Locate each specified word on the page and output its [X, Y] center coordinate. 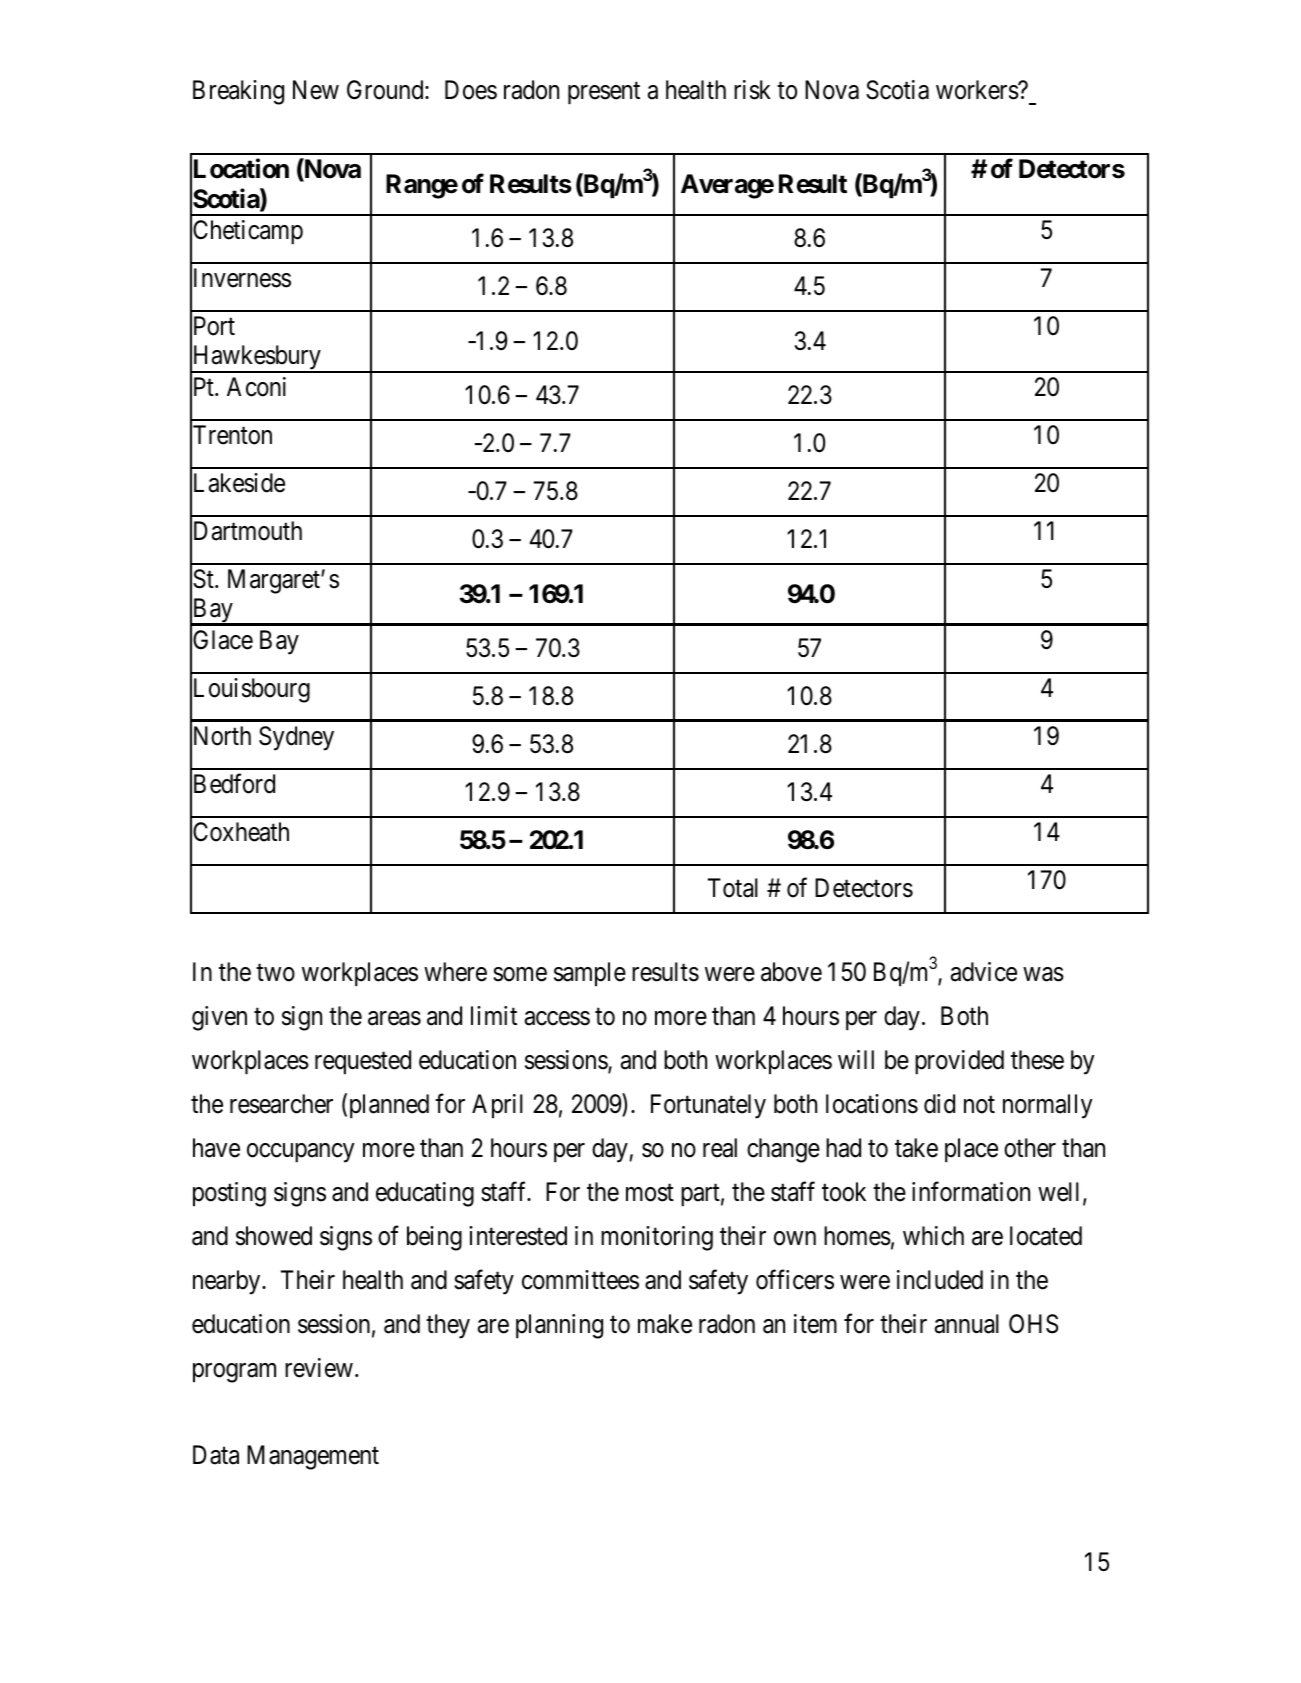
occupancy [301, 1153]
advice [984, 972]
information [971, 1191]
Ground [386, 90]
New [316, 90]
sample [590, 974]
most [650, 1193]
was [1043, 974]
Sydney [296, 738]
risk [752, 90]
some [520, 974]
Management [313, 1458]
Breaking [238, 92]
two [275, 973]
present [604, 94]
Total [733, 888]
